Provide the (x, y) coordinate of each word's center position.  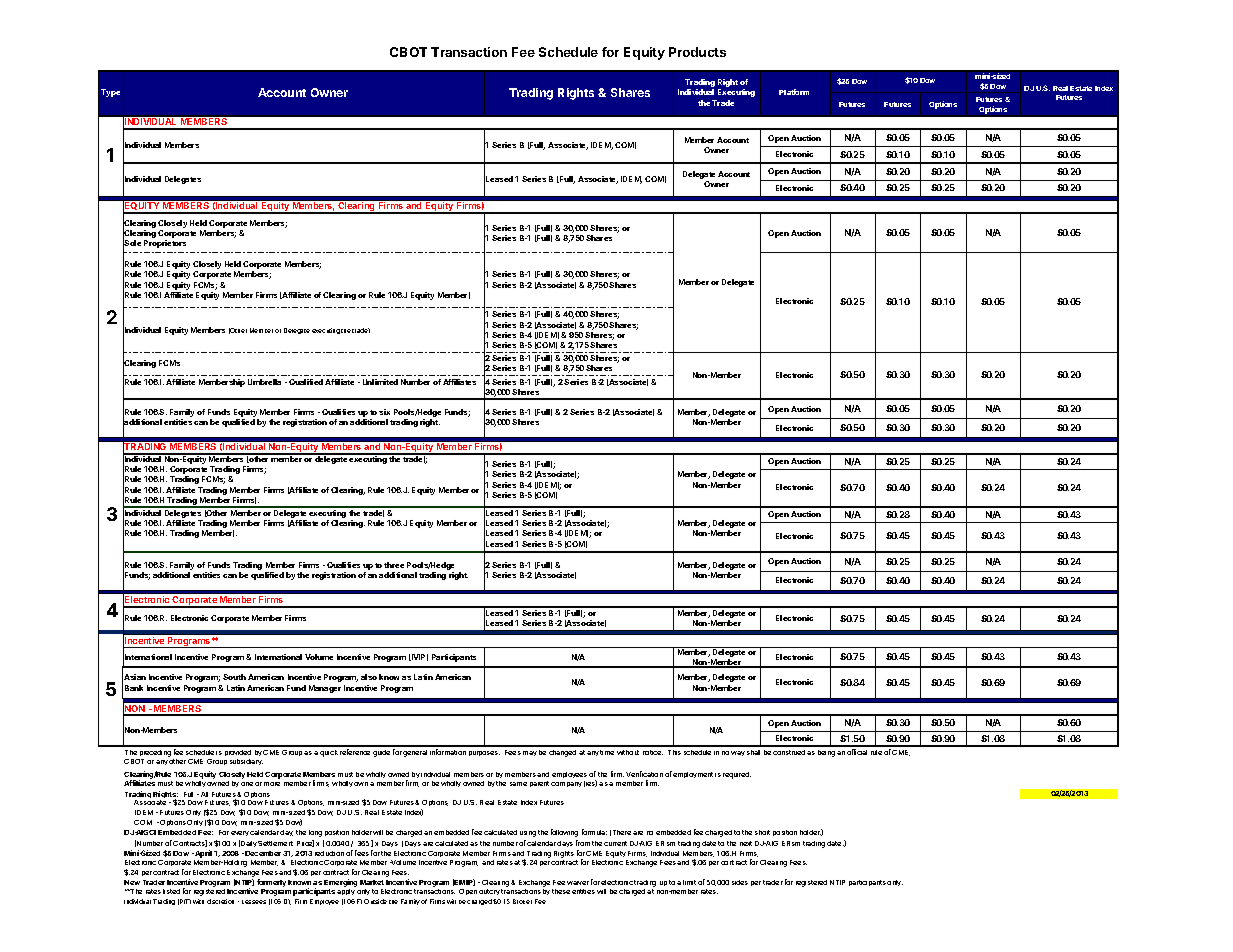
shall (753, 752)
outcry (489, 892)
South (234, 677)
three (394, 565)
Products (697, 52)
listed (171, 891)
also (369, 677)
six (384, 412)
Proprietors (165, 244)
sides (740, 882)
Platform (794, 92)
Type (110, 93)
